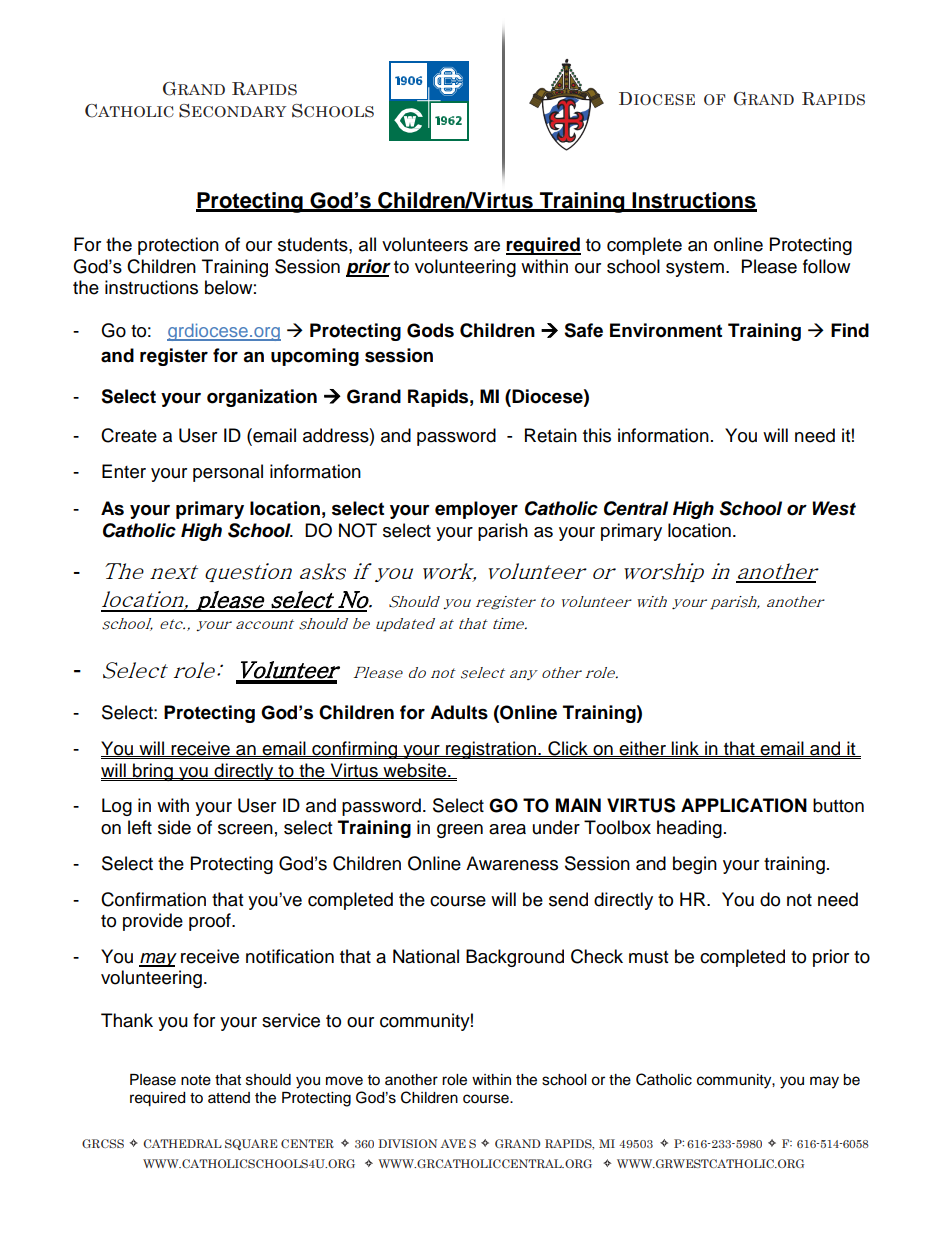 Image resolution: width=952 pixels, height=1233 pixels. I want to click on personal, so click(228, 473).
